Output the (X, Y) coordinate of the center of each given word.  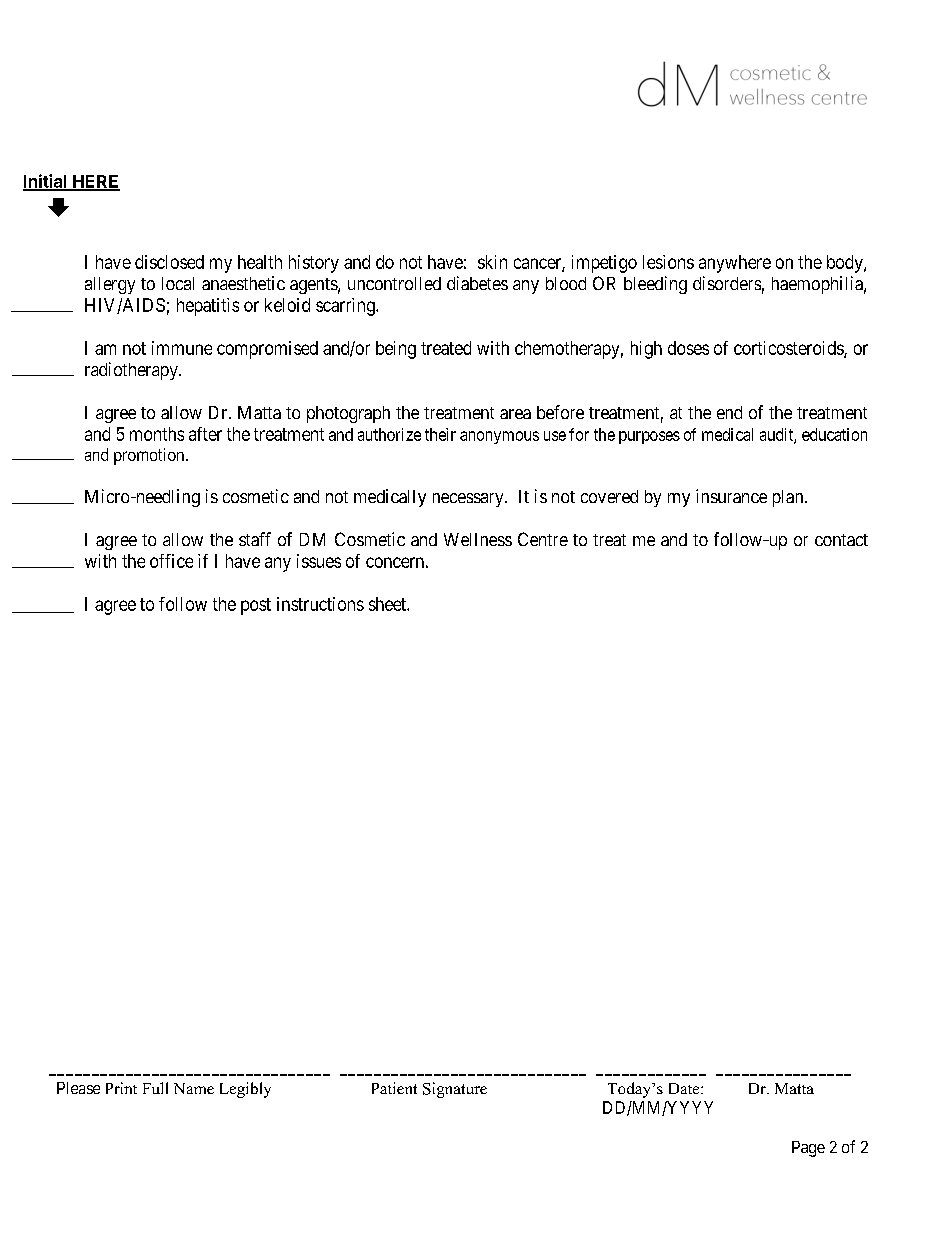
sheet (388, 604)
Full (155, 1088)
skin (492, 262)
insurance (731, 496)
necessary (469, 500)
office (171, 561)
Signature (455, 1090)
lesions (668, 262)
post (256, 606)
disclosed (169, 262)
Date (685, 1088)
